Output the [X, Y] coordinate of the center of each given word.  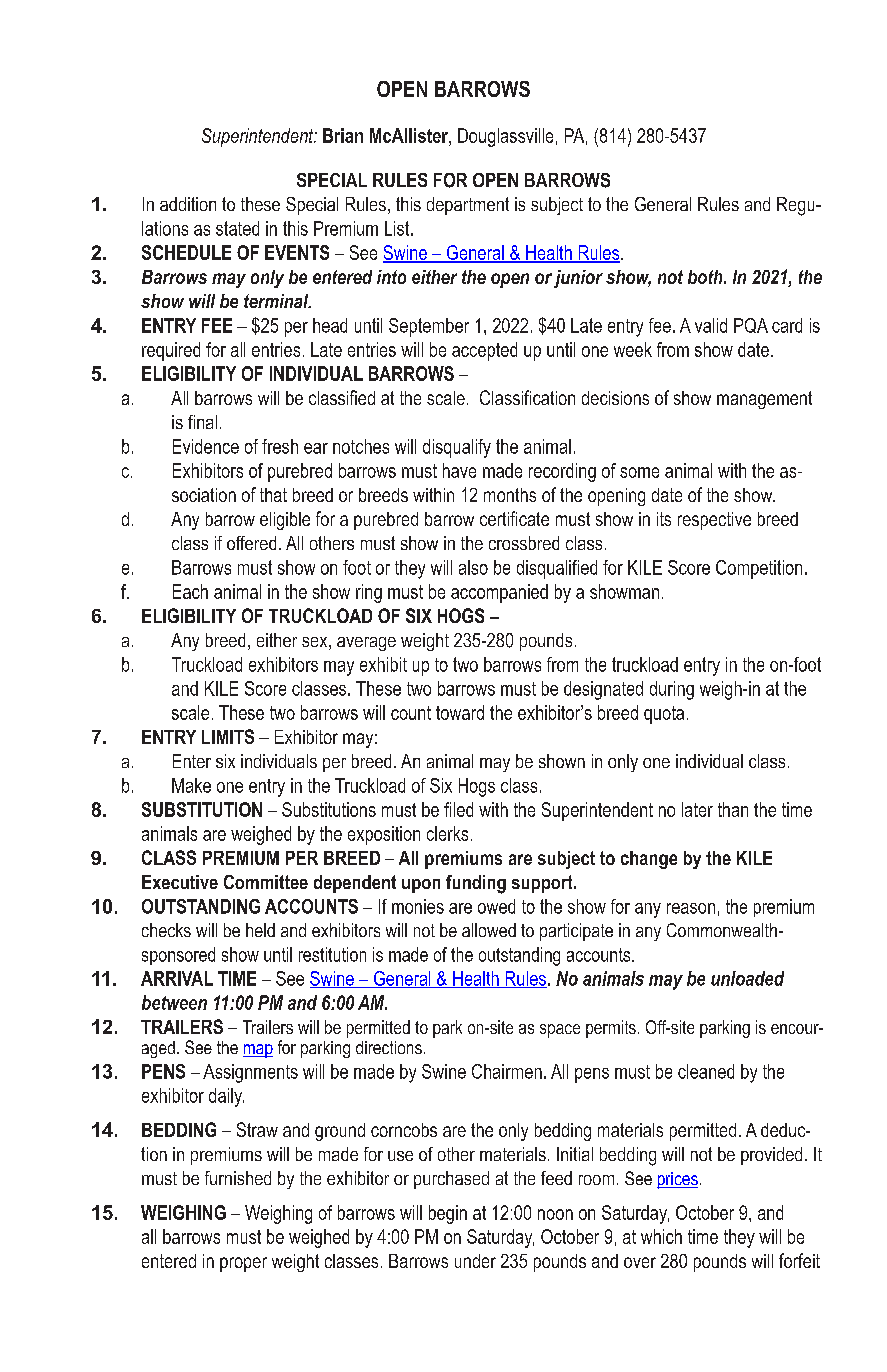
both [706, 277]
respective [714, 521]
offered [251, 543]
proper [243, 1264]
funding [476, 884]
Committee [266, 882]
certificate [514, 518]
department [468, 206]
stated [237, 228]
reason [691, 908]
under [475, 1261]
